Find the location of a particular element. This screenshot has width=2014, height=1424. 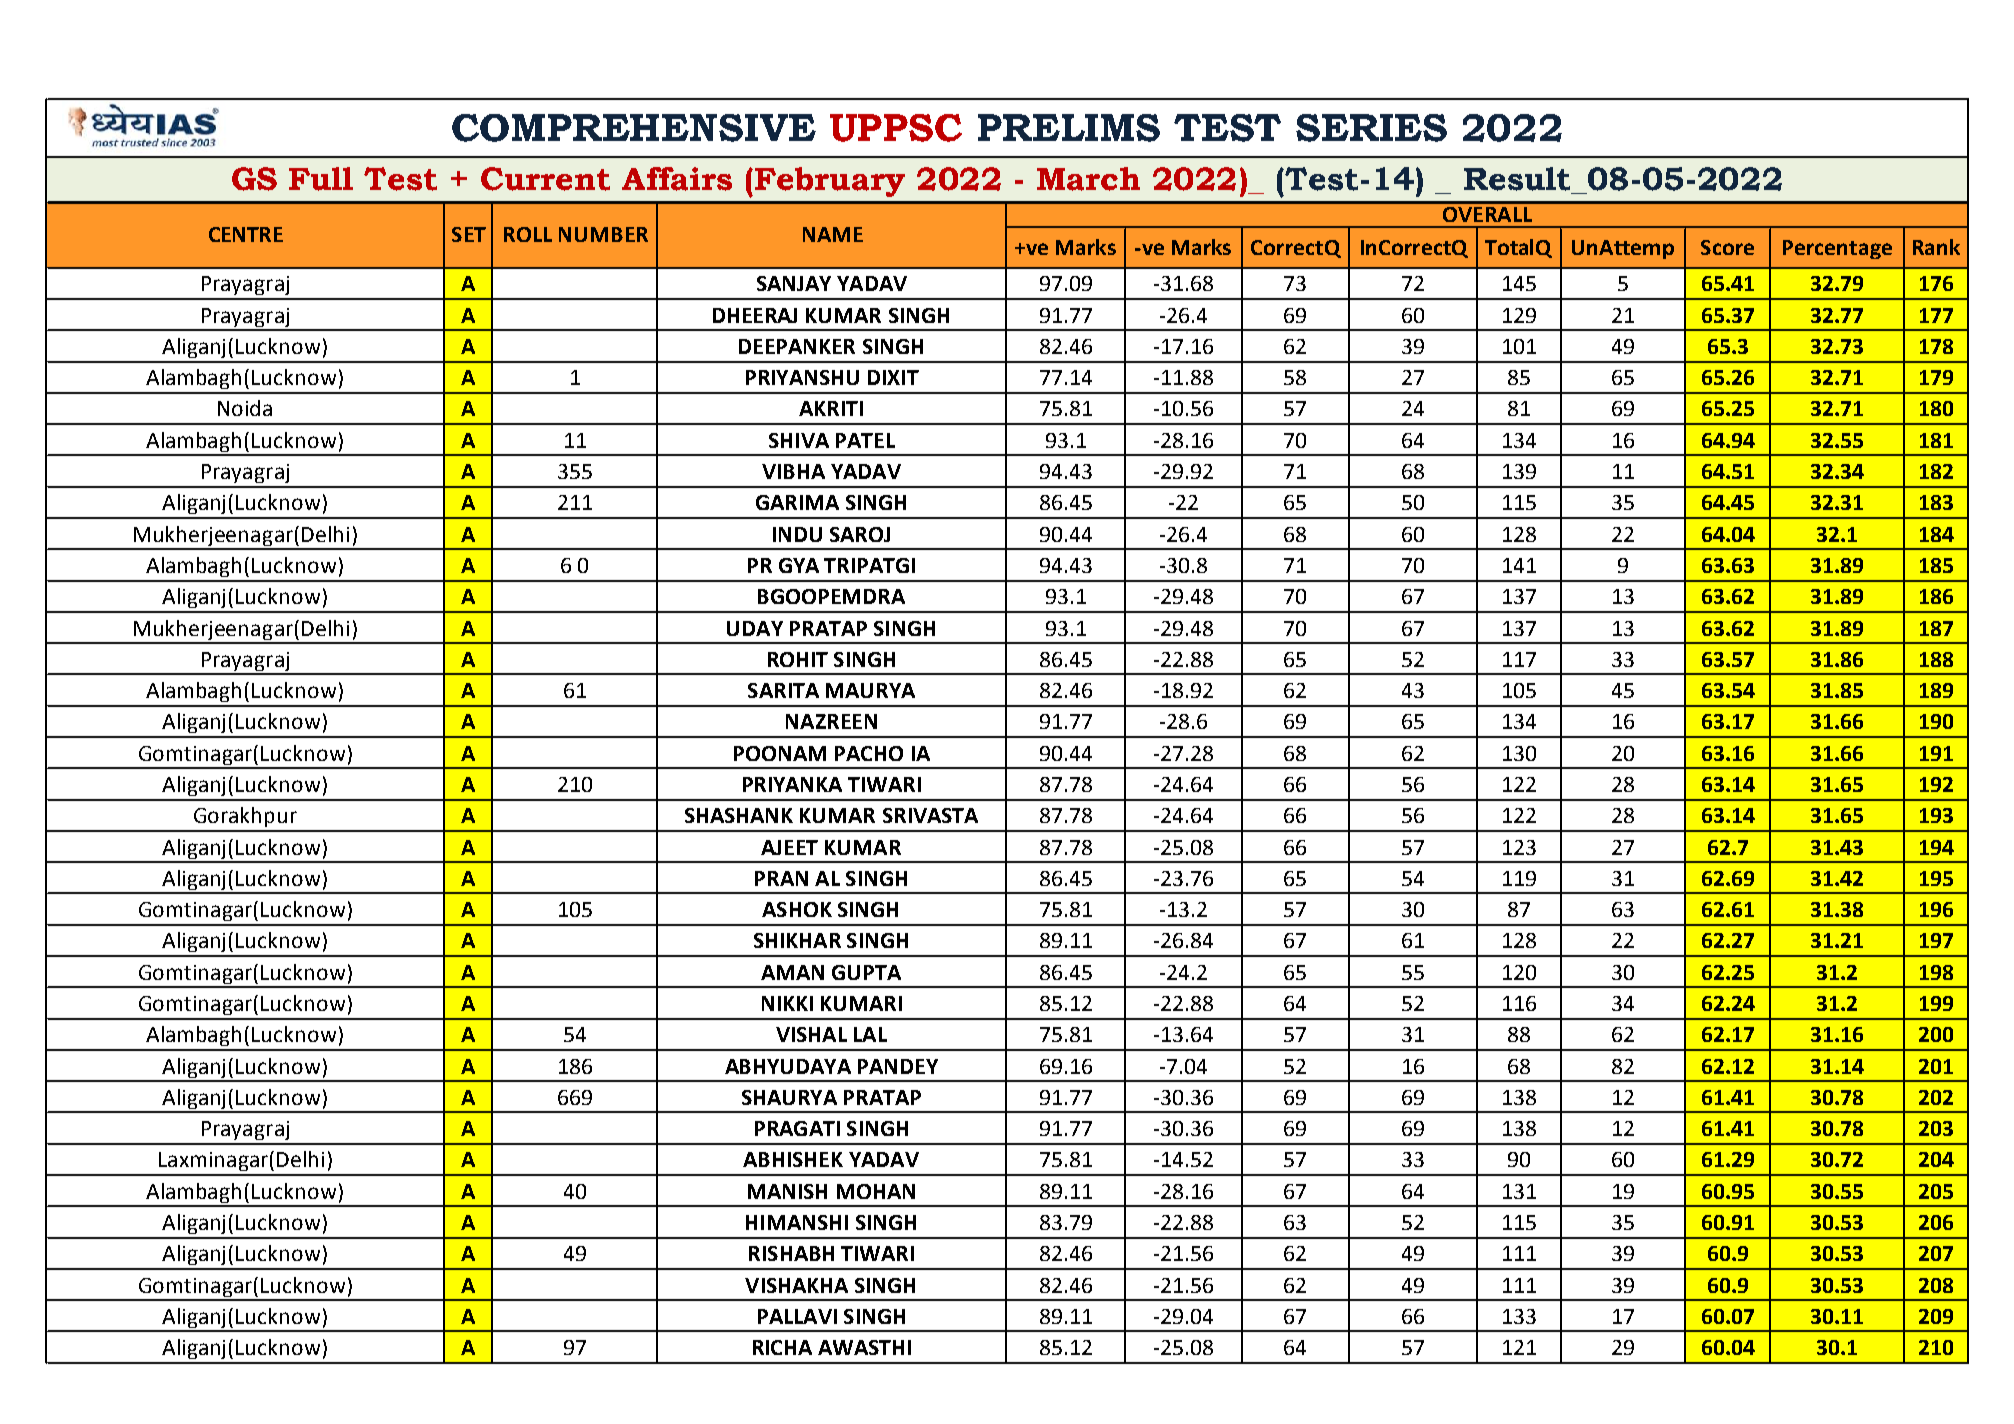

Score is located at coordinates (1727, 247).
